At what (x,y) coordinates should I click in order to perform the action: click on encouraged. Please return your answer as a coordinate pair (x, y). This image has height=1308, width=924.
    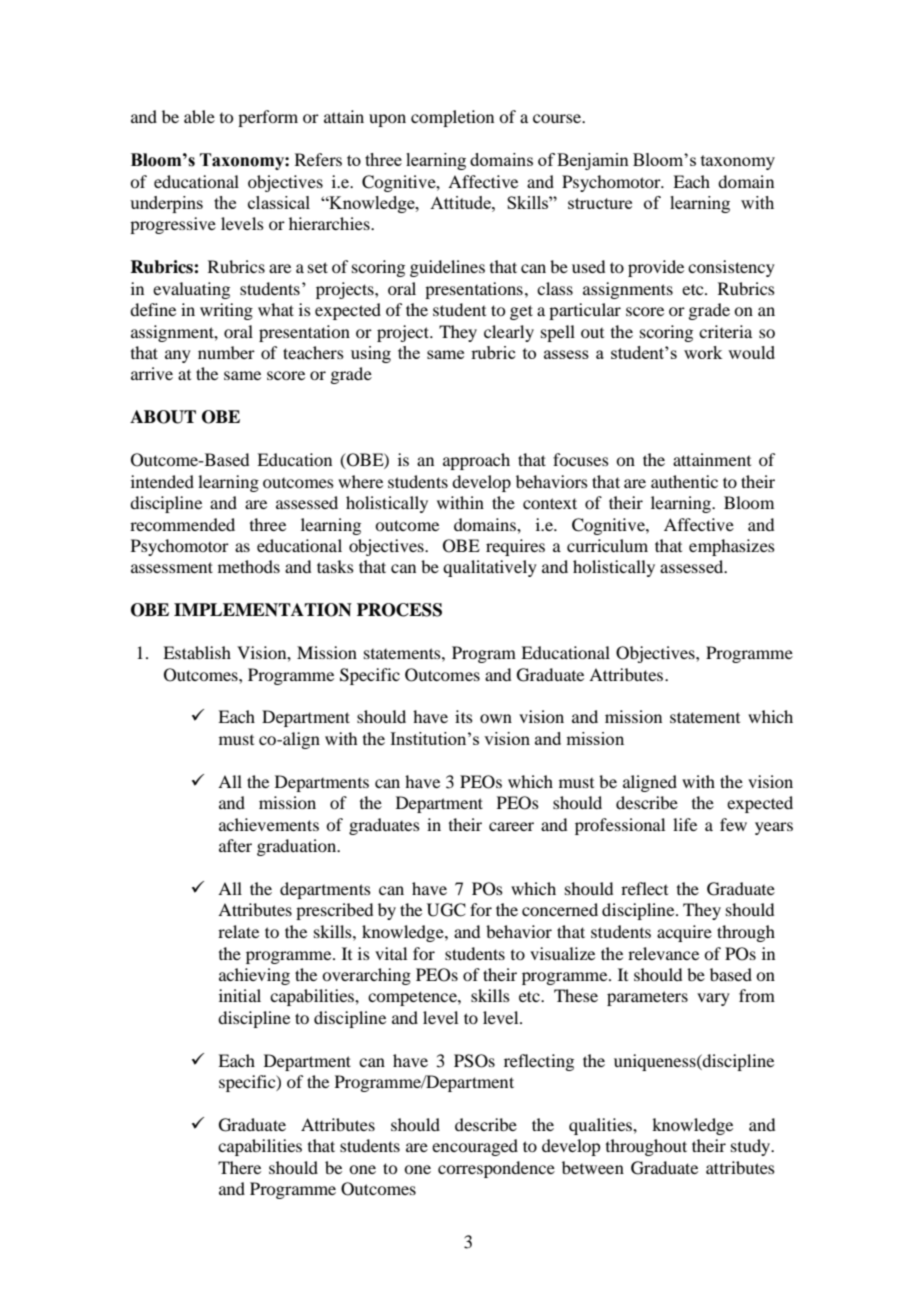
    Looking at the image, I should click on (475, 1147).
